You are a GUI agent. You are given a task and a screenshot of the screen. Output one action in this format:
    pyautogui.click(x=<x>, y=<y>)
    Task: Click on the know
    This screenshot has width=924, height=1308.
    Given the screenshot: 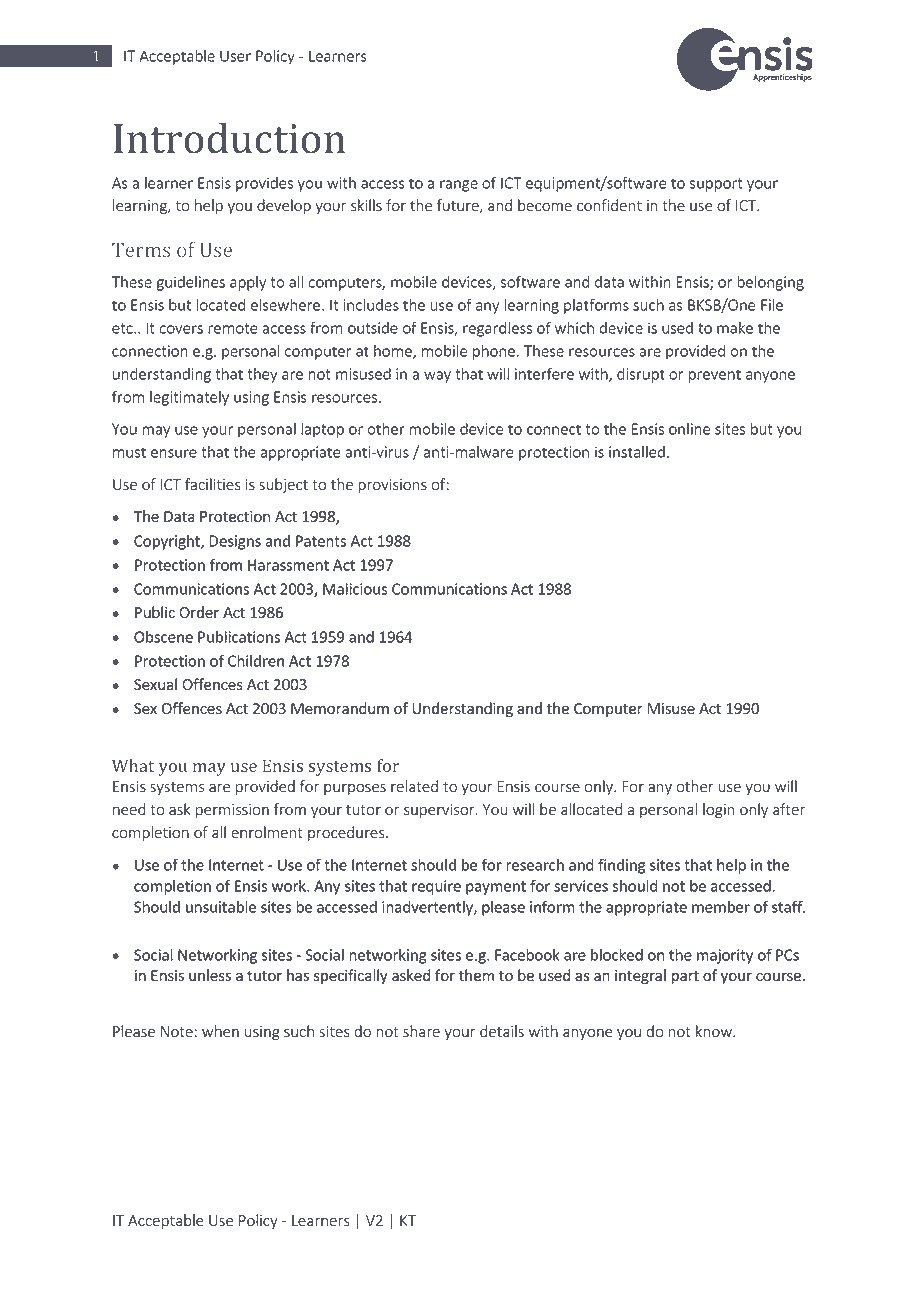 What is the action you would take?
    pyautogui.click(x=715, y=1031)
